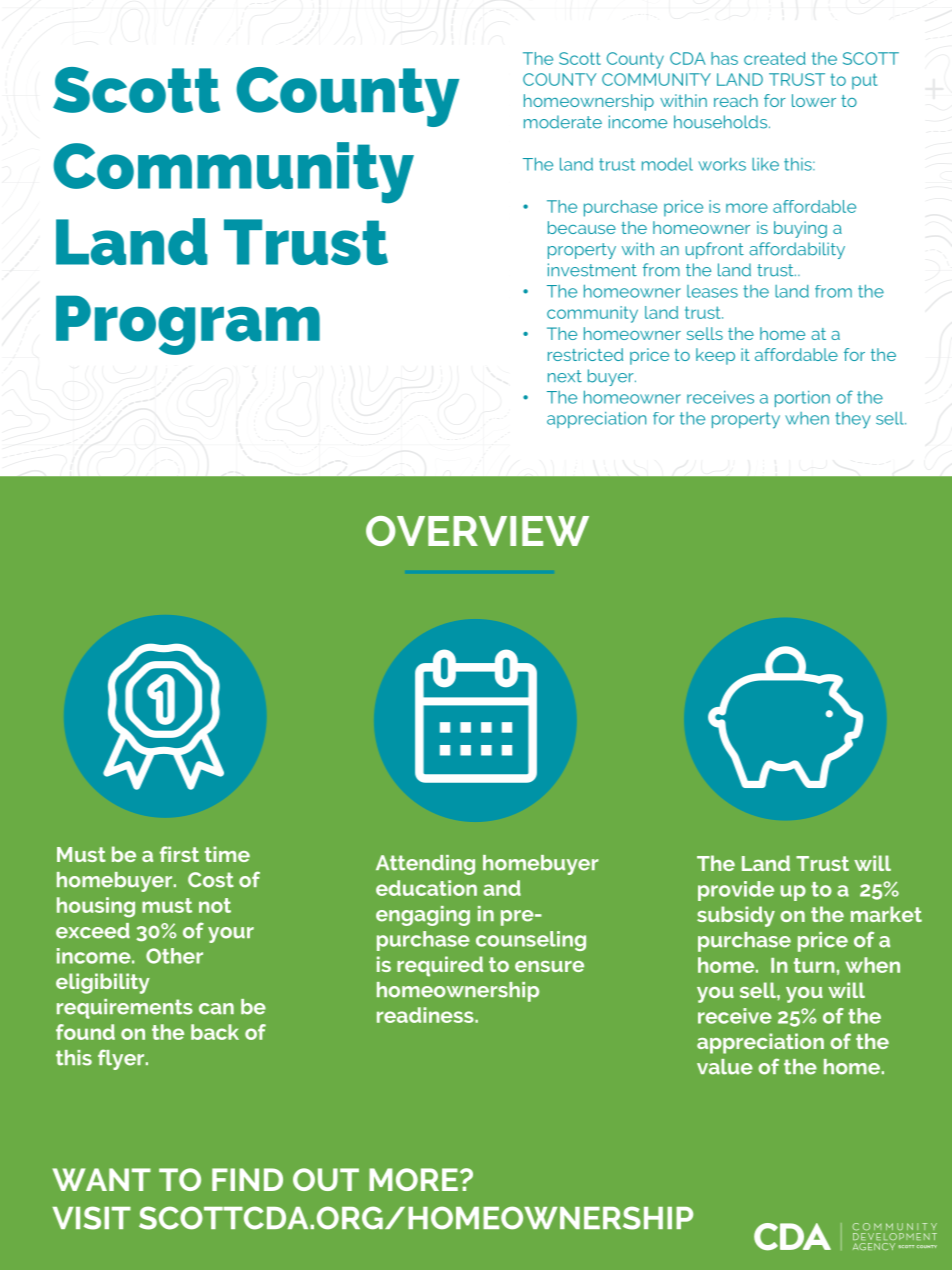  I want to click on Attending, so click(425, 865).
